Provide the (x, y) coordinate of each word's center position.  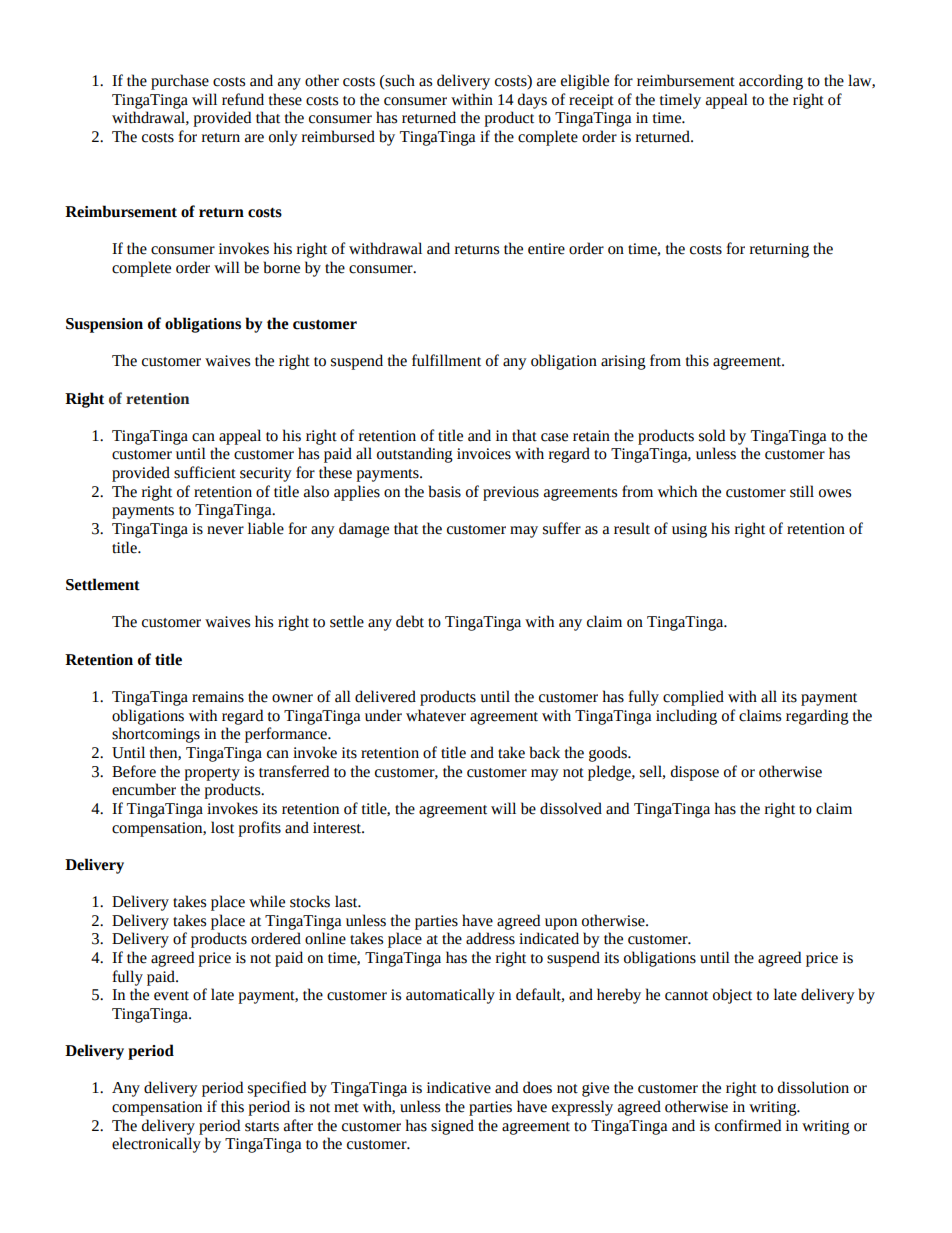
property (212, 774)
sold (712, 435)
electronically (156, 1145)
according (771, 82)
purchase (180, 82)
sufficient (205, 472)
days (532, 101)
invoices (484, 454)
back (545, 752)
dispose (695, 773)
